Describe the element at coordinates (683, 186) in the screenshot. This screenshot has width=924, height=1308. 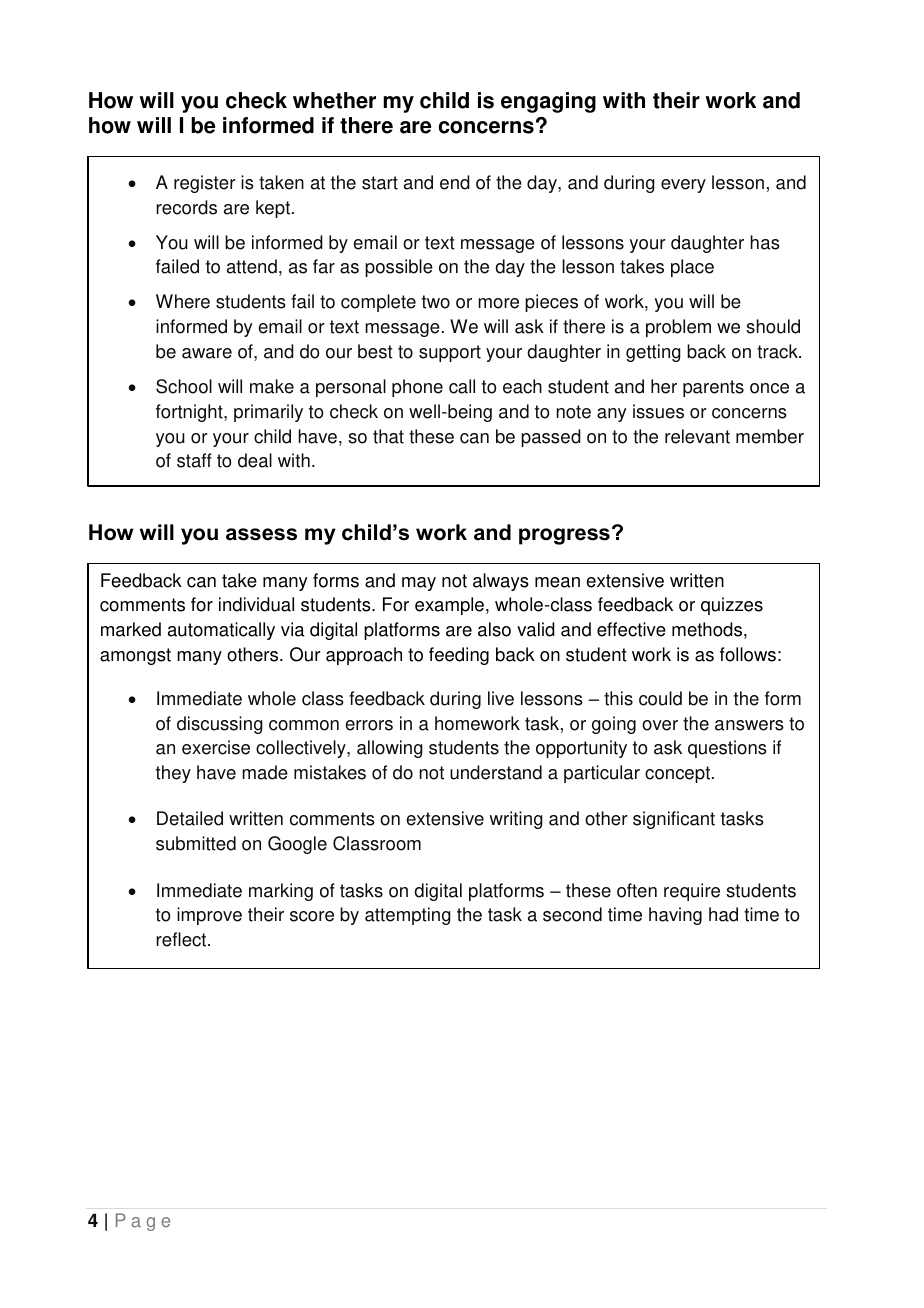
I see `every` at that location.
